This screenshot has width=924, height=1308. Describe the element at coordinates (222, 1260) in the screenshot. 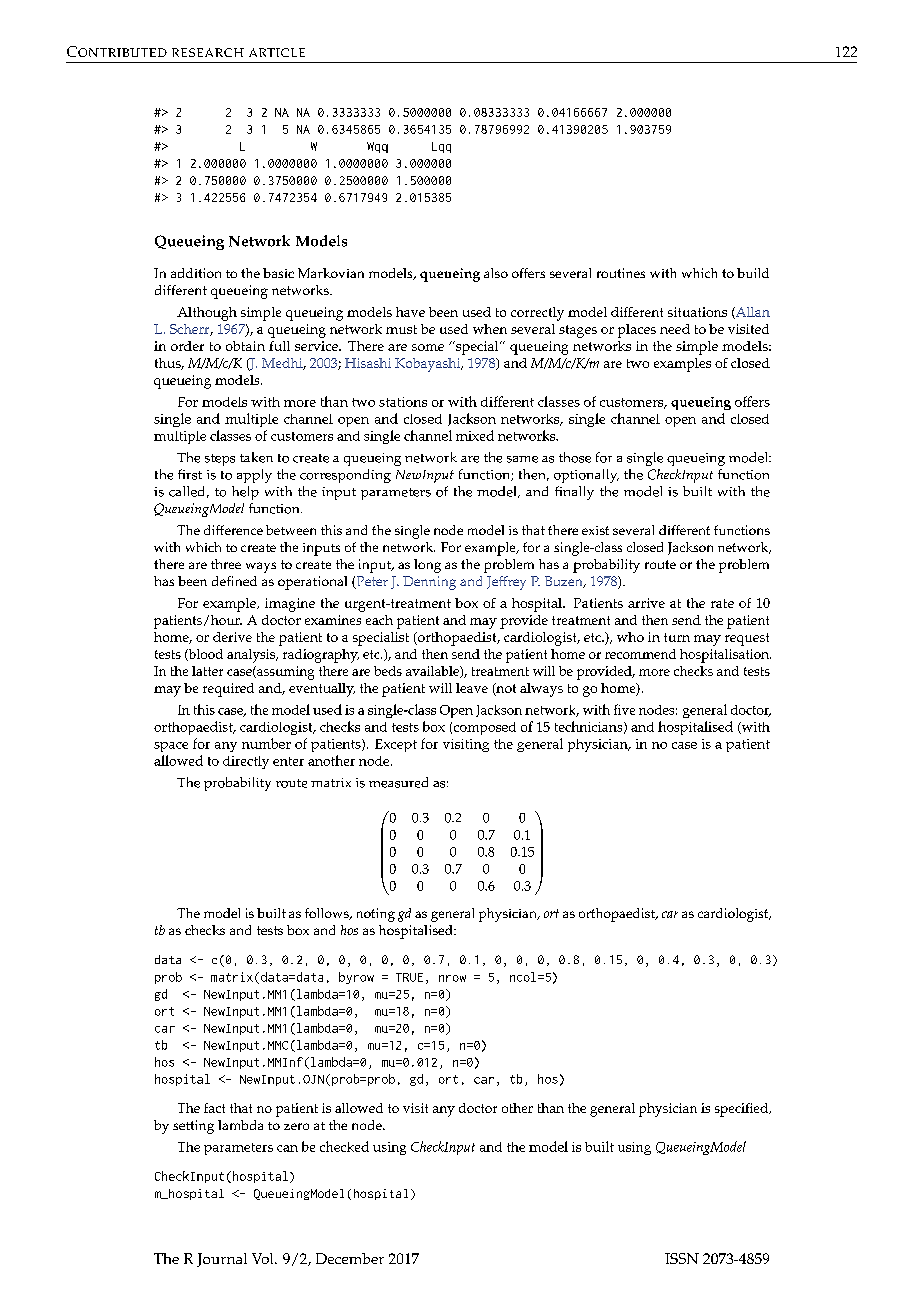

I see `Journal` at that location.
